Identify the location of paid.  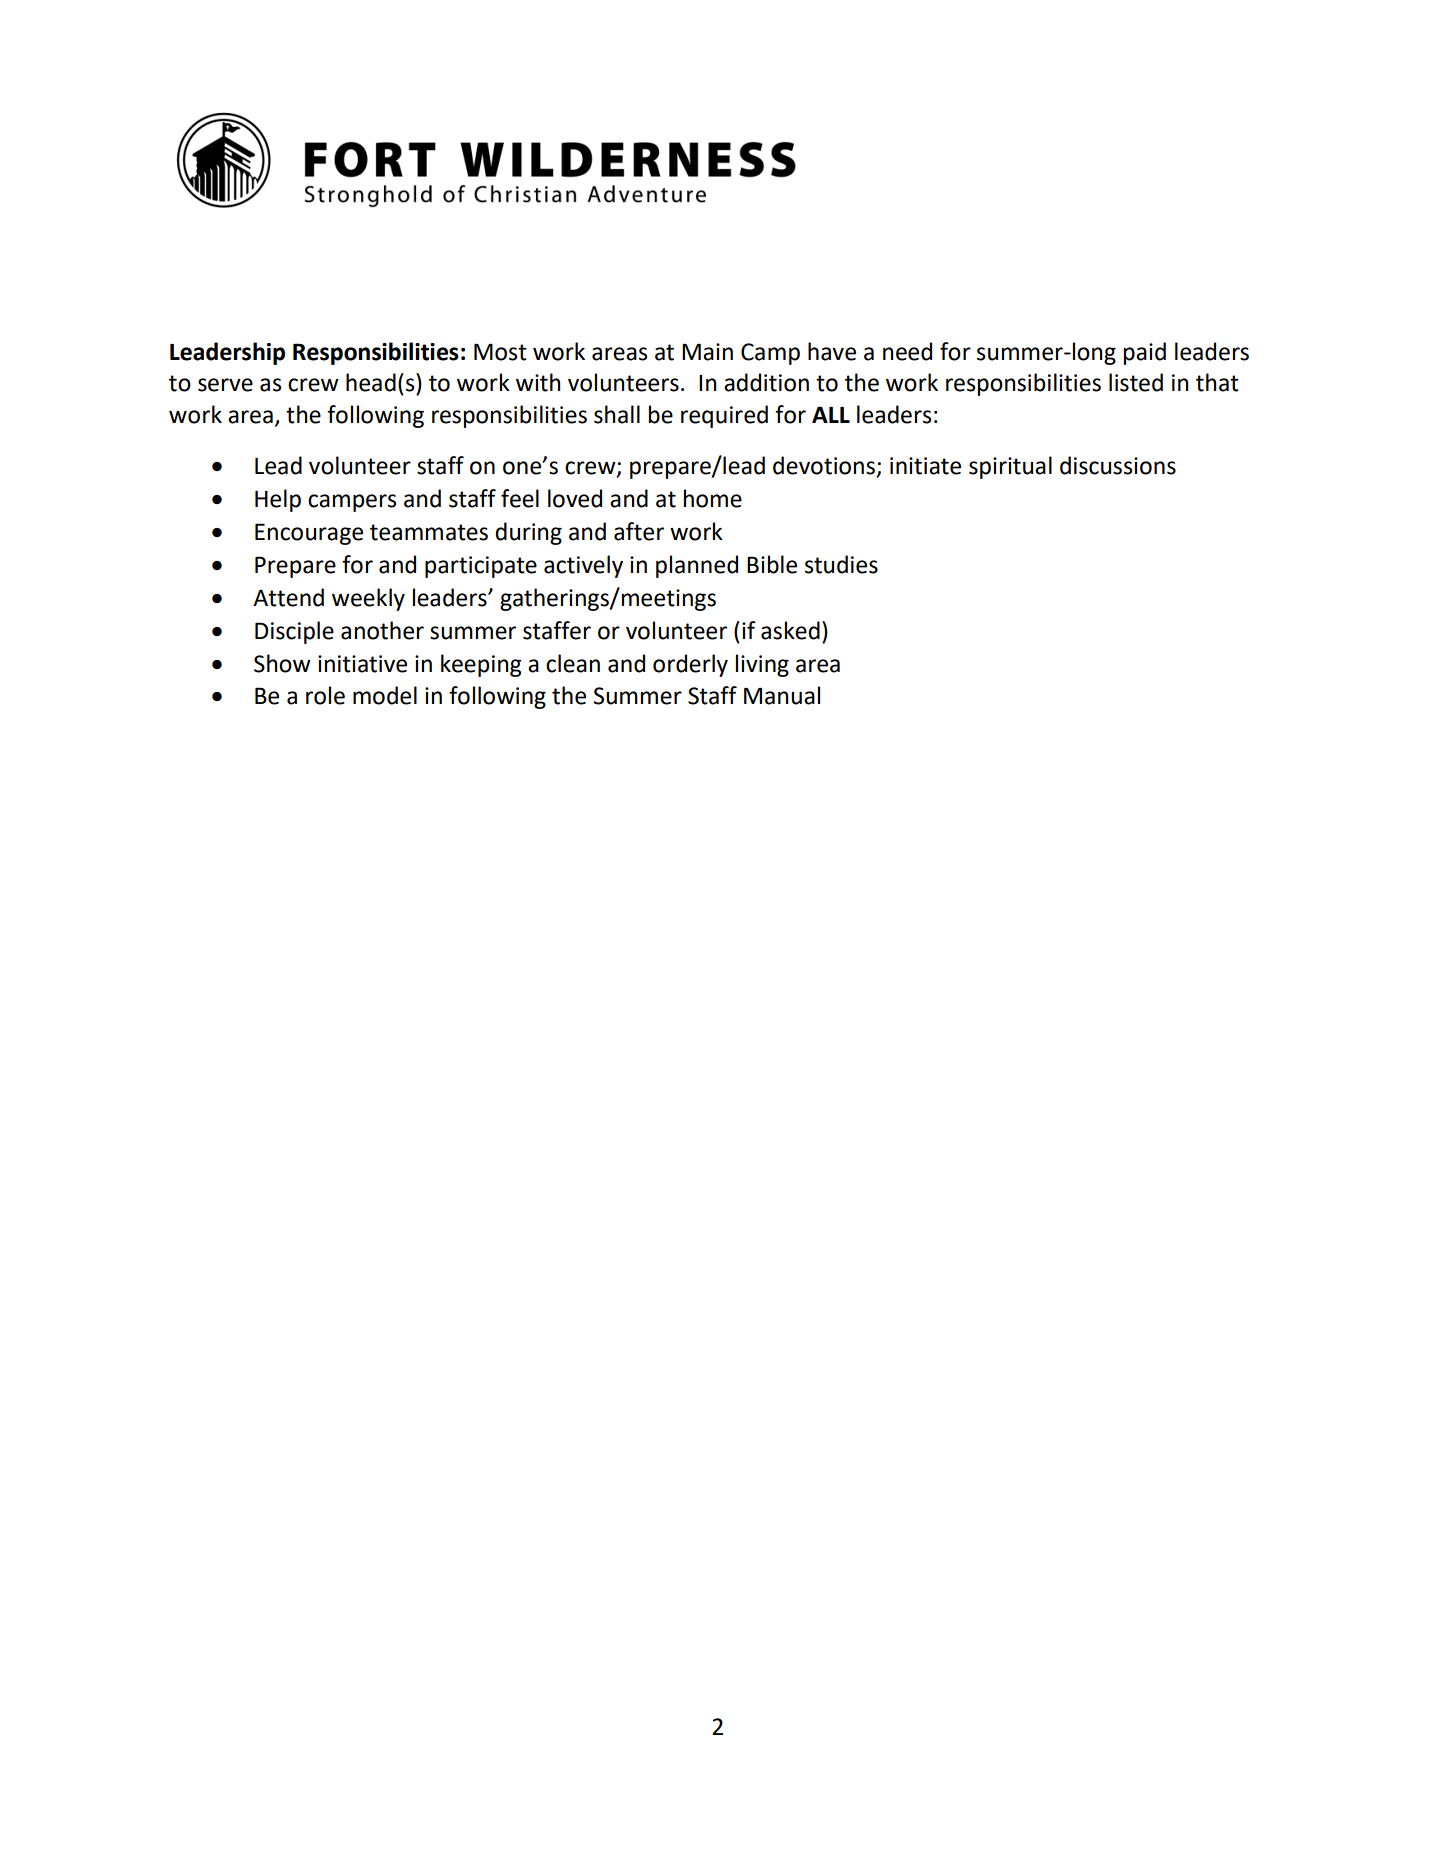
(1145, 353).
